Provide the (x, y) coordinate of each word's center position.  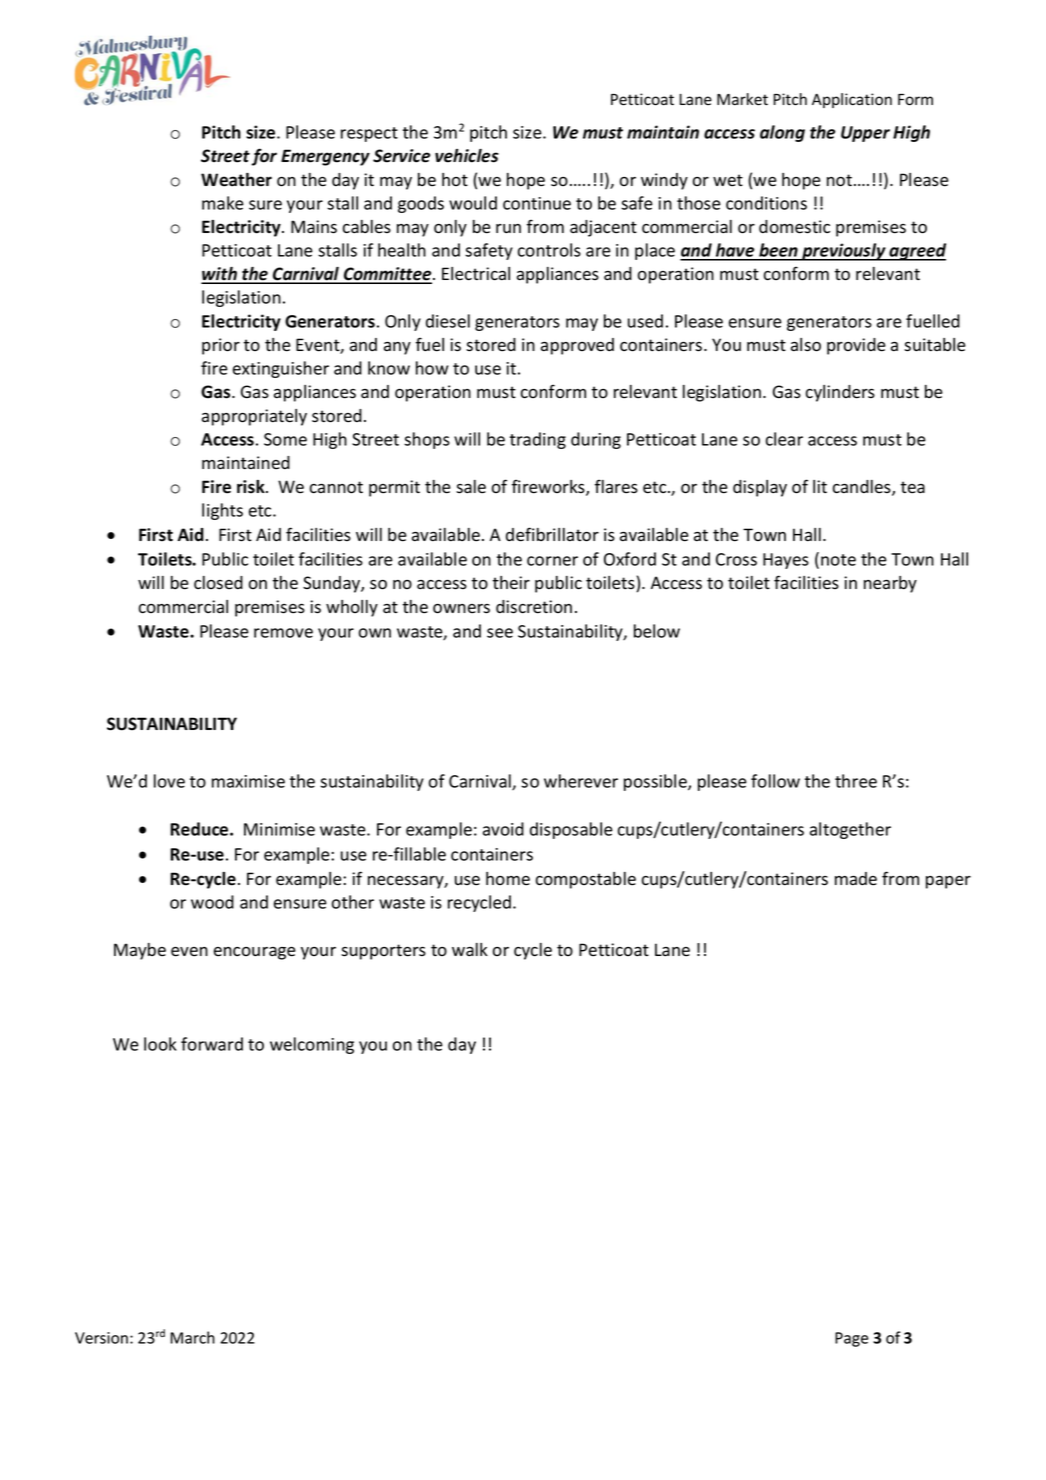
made (856, 879)
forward (212, 1044)
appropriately (254, 417)
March (192, 1337)
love (169, 781)
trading (538, 440)
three (856, 781)
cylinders (840, 393)
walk (470, 950)
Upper (865, 134)
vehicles (467, 156)
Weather (236, 180)
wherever (581, 781)
